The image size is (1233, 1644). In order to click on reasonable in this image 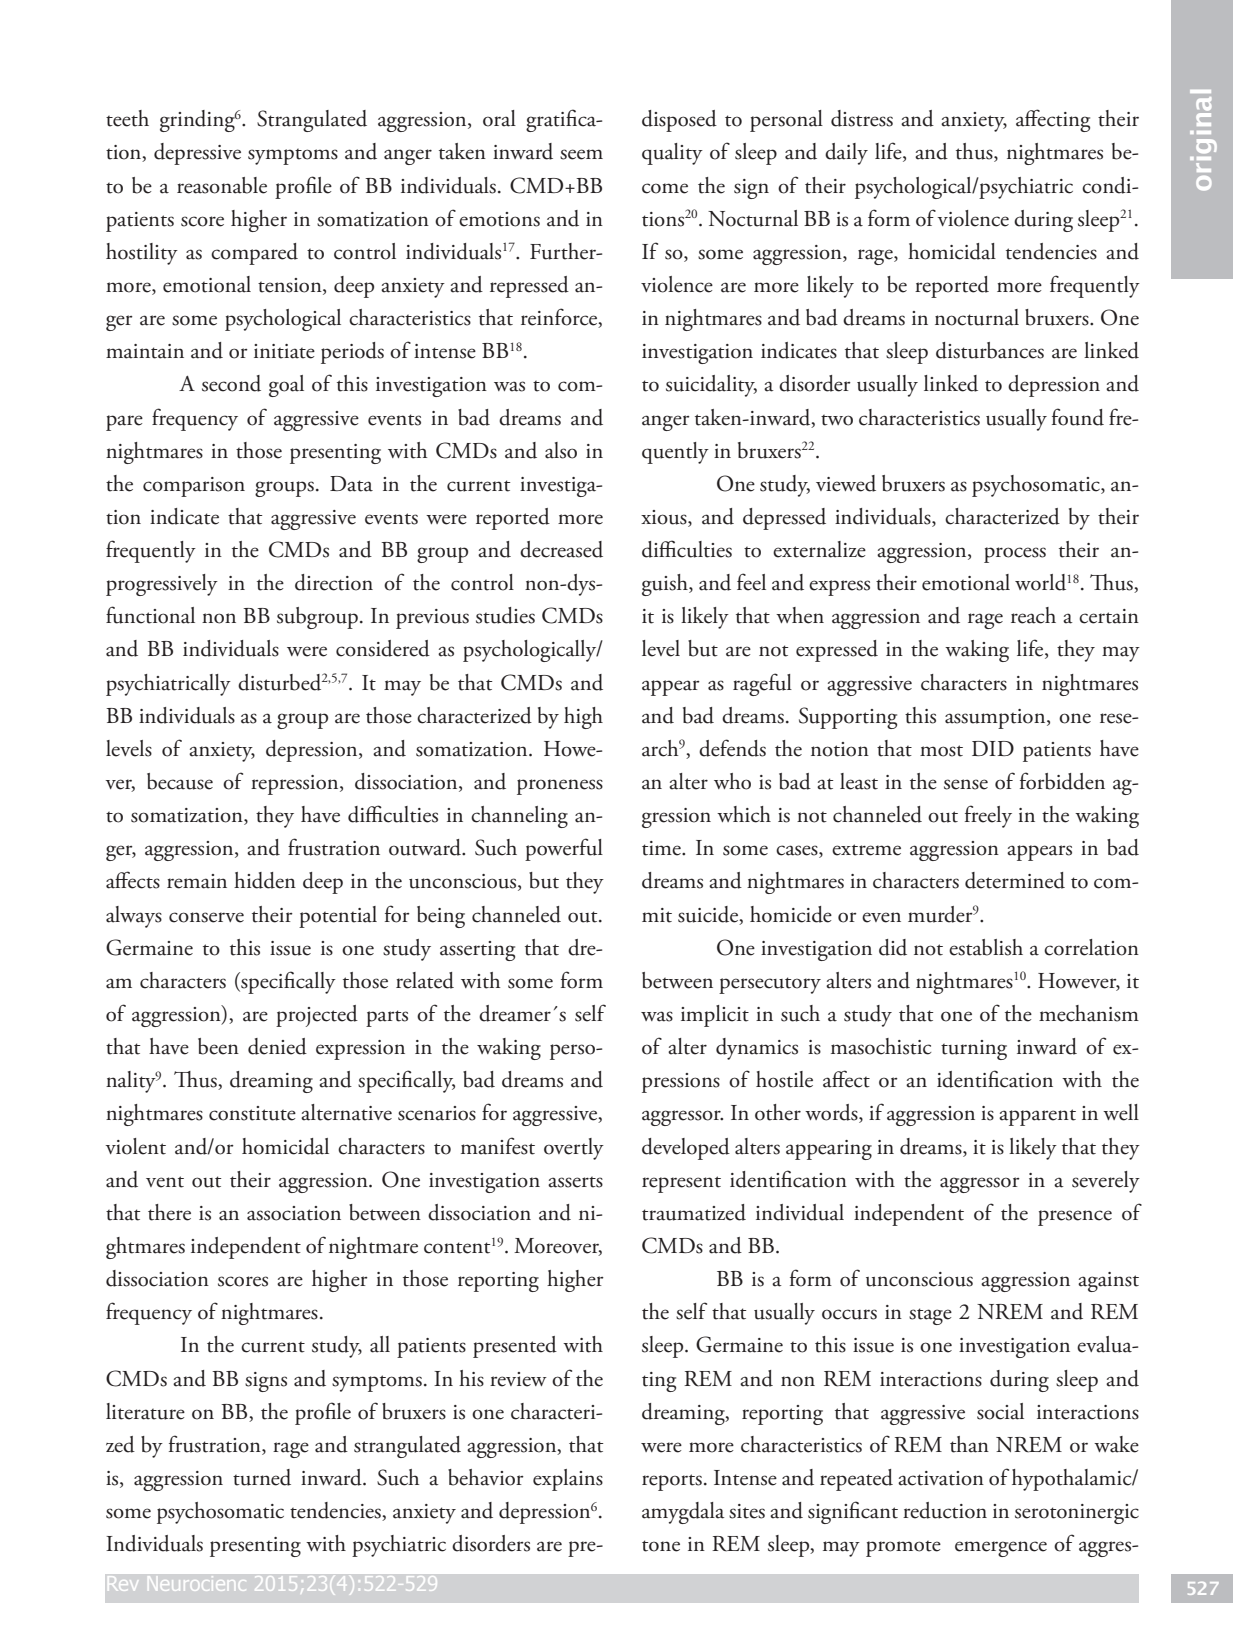, I will do `click(222, 185)`.
